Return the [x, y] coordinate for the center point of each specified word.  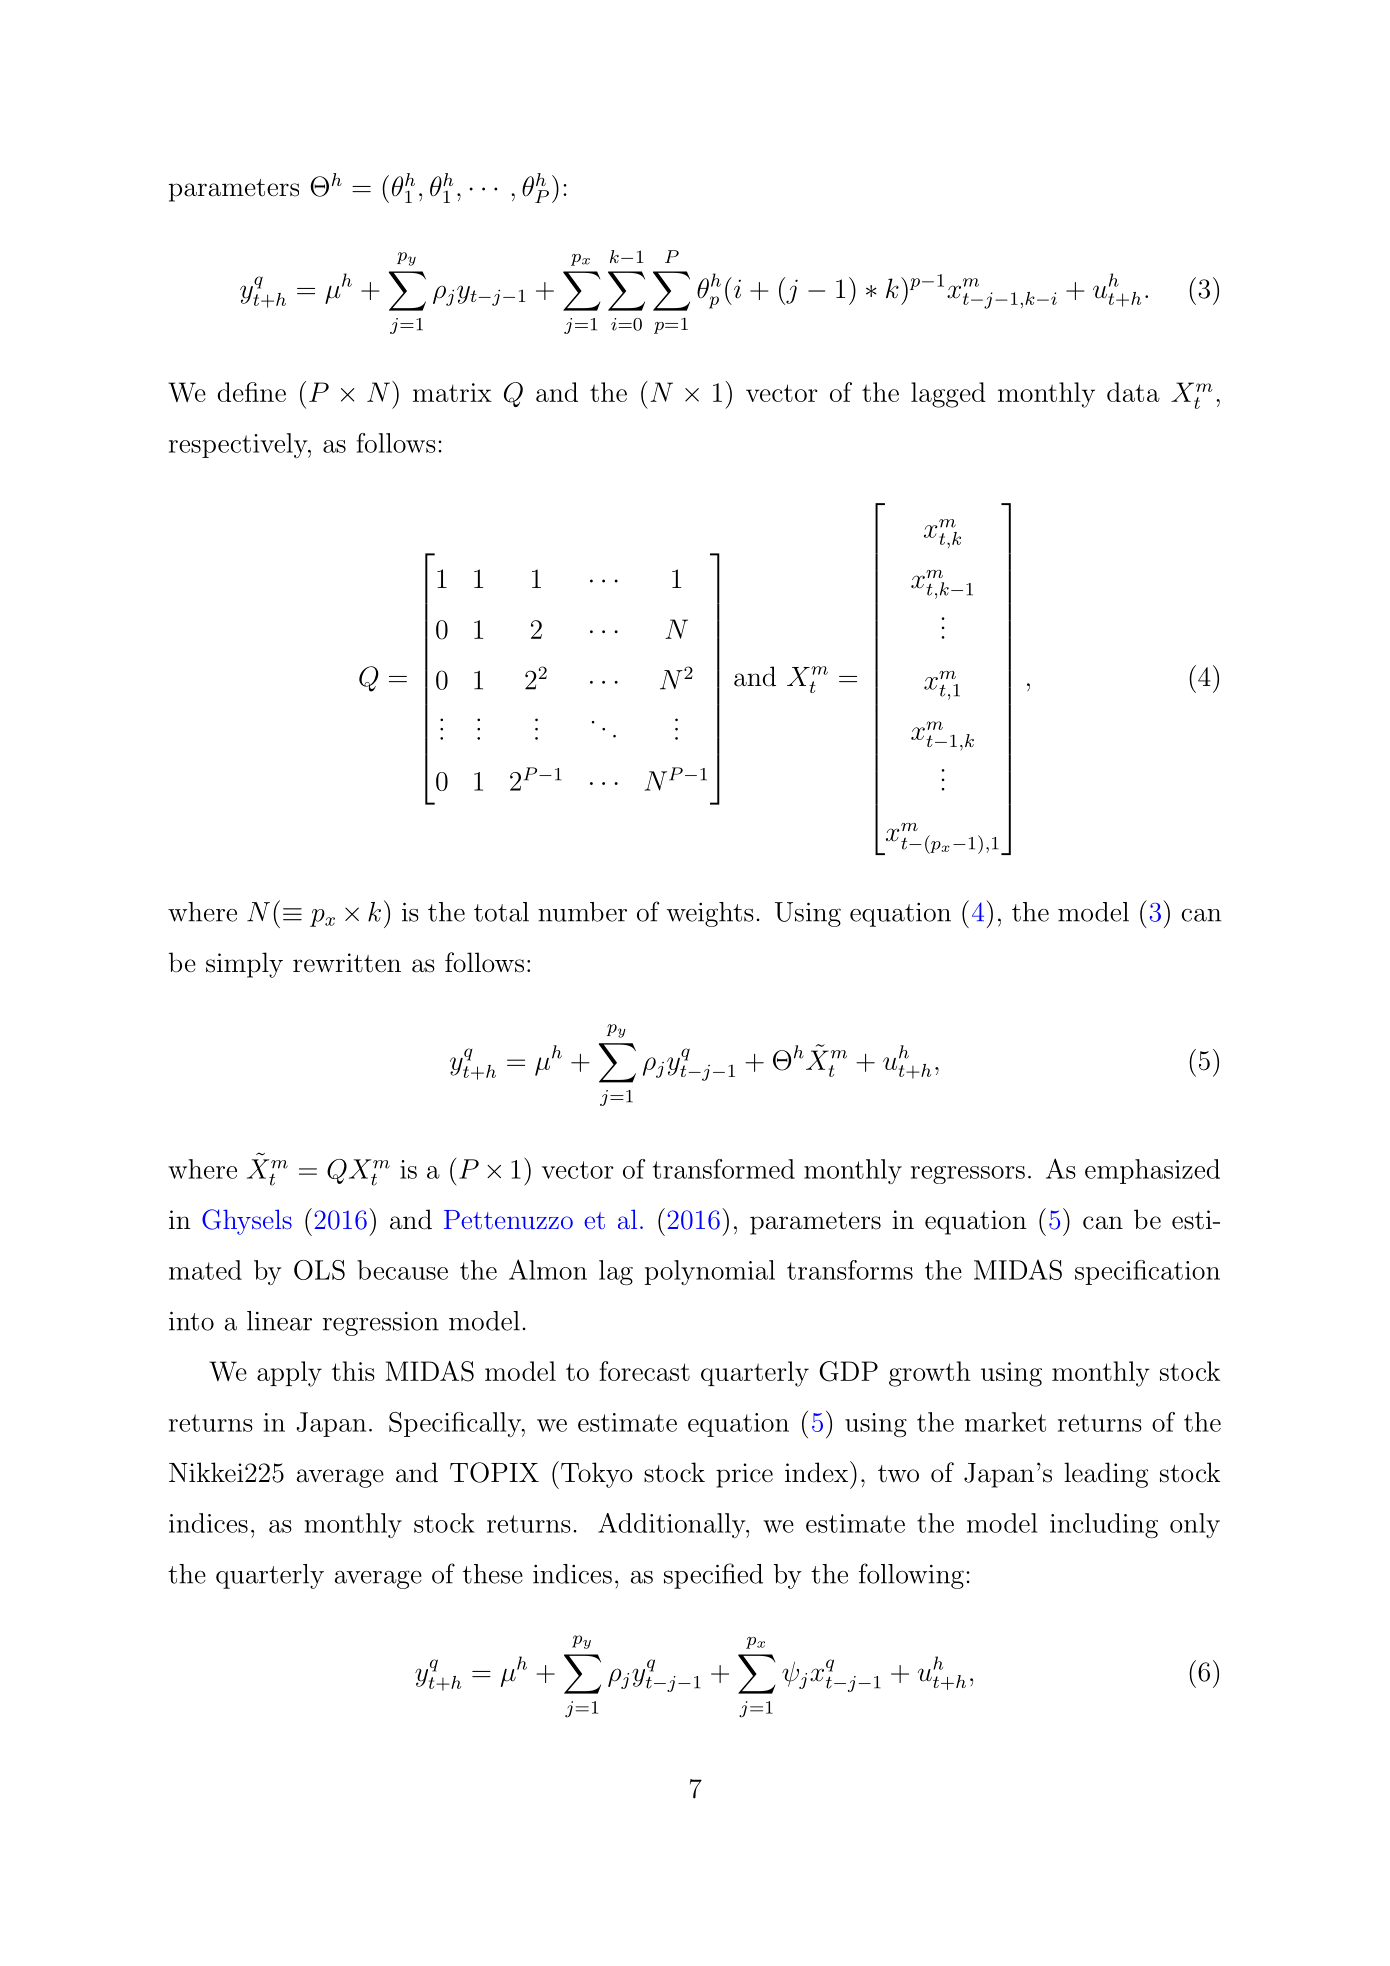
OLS [319, 1270]
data [1133, 392]
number [582, 912]
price [744, 1475]
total [501, 912]
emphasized [1152, 1171]
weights [710, 914]
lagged [948, 395]
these [493, 1574]
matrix [452, 392]
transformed [724, 1169]
